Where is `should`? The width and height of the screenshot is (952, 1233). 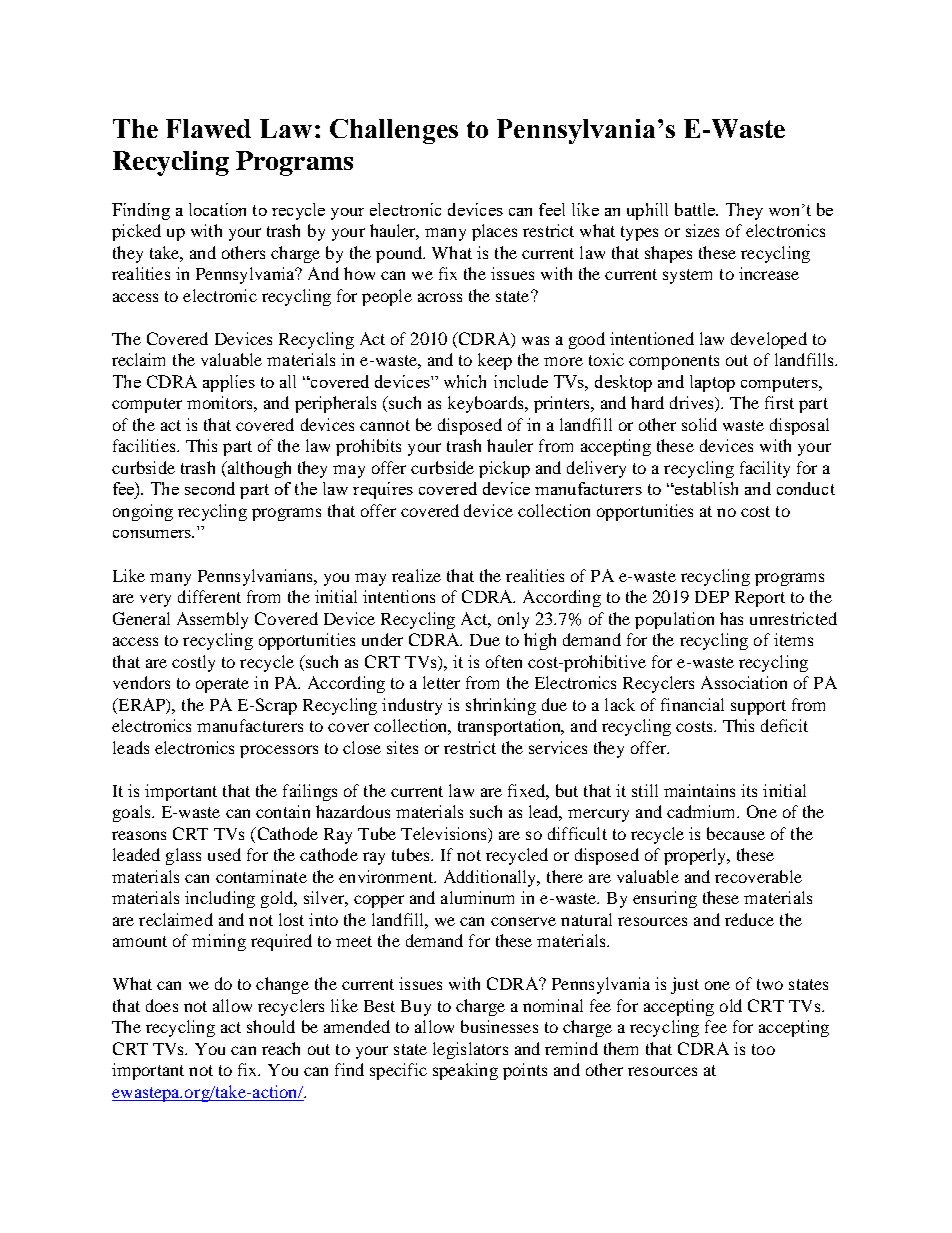 should is located at coordinates (271, 1026).
